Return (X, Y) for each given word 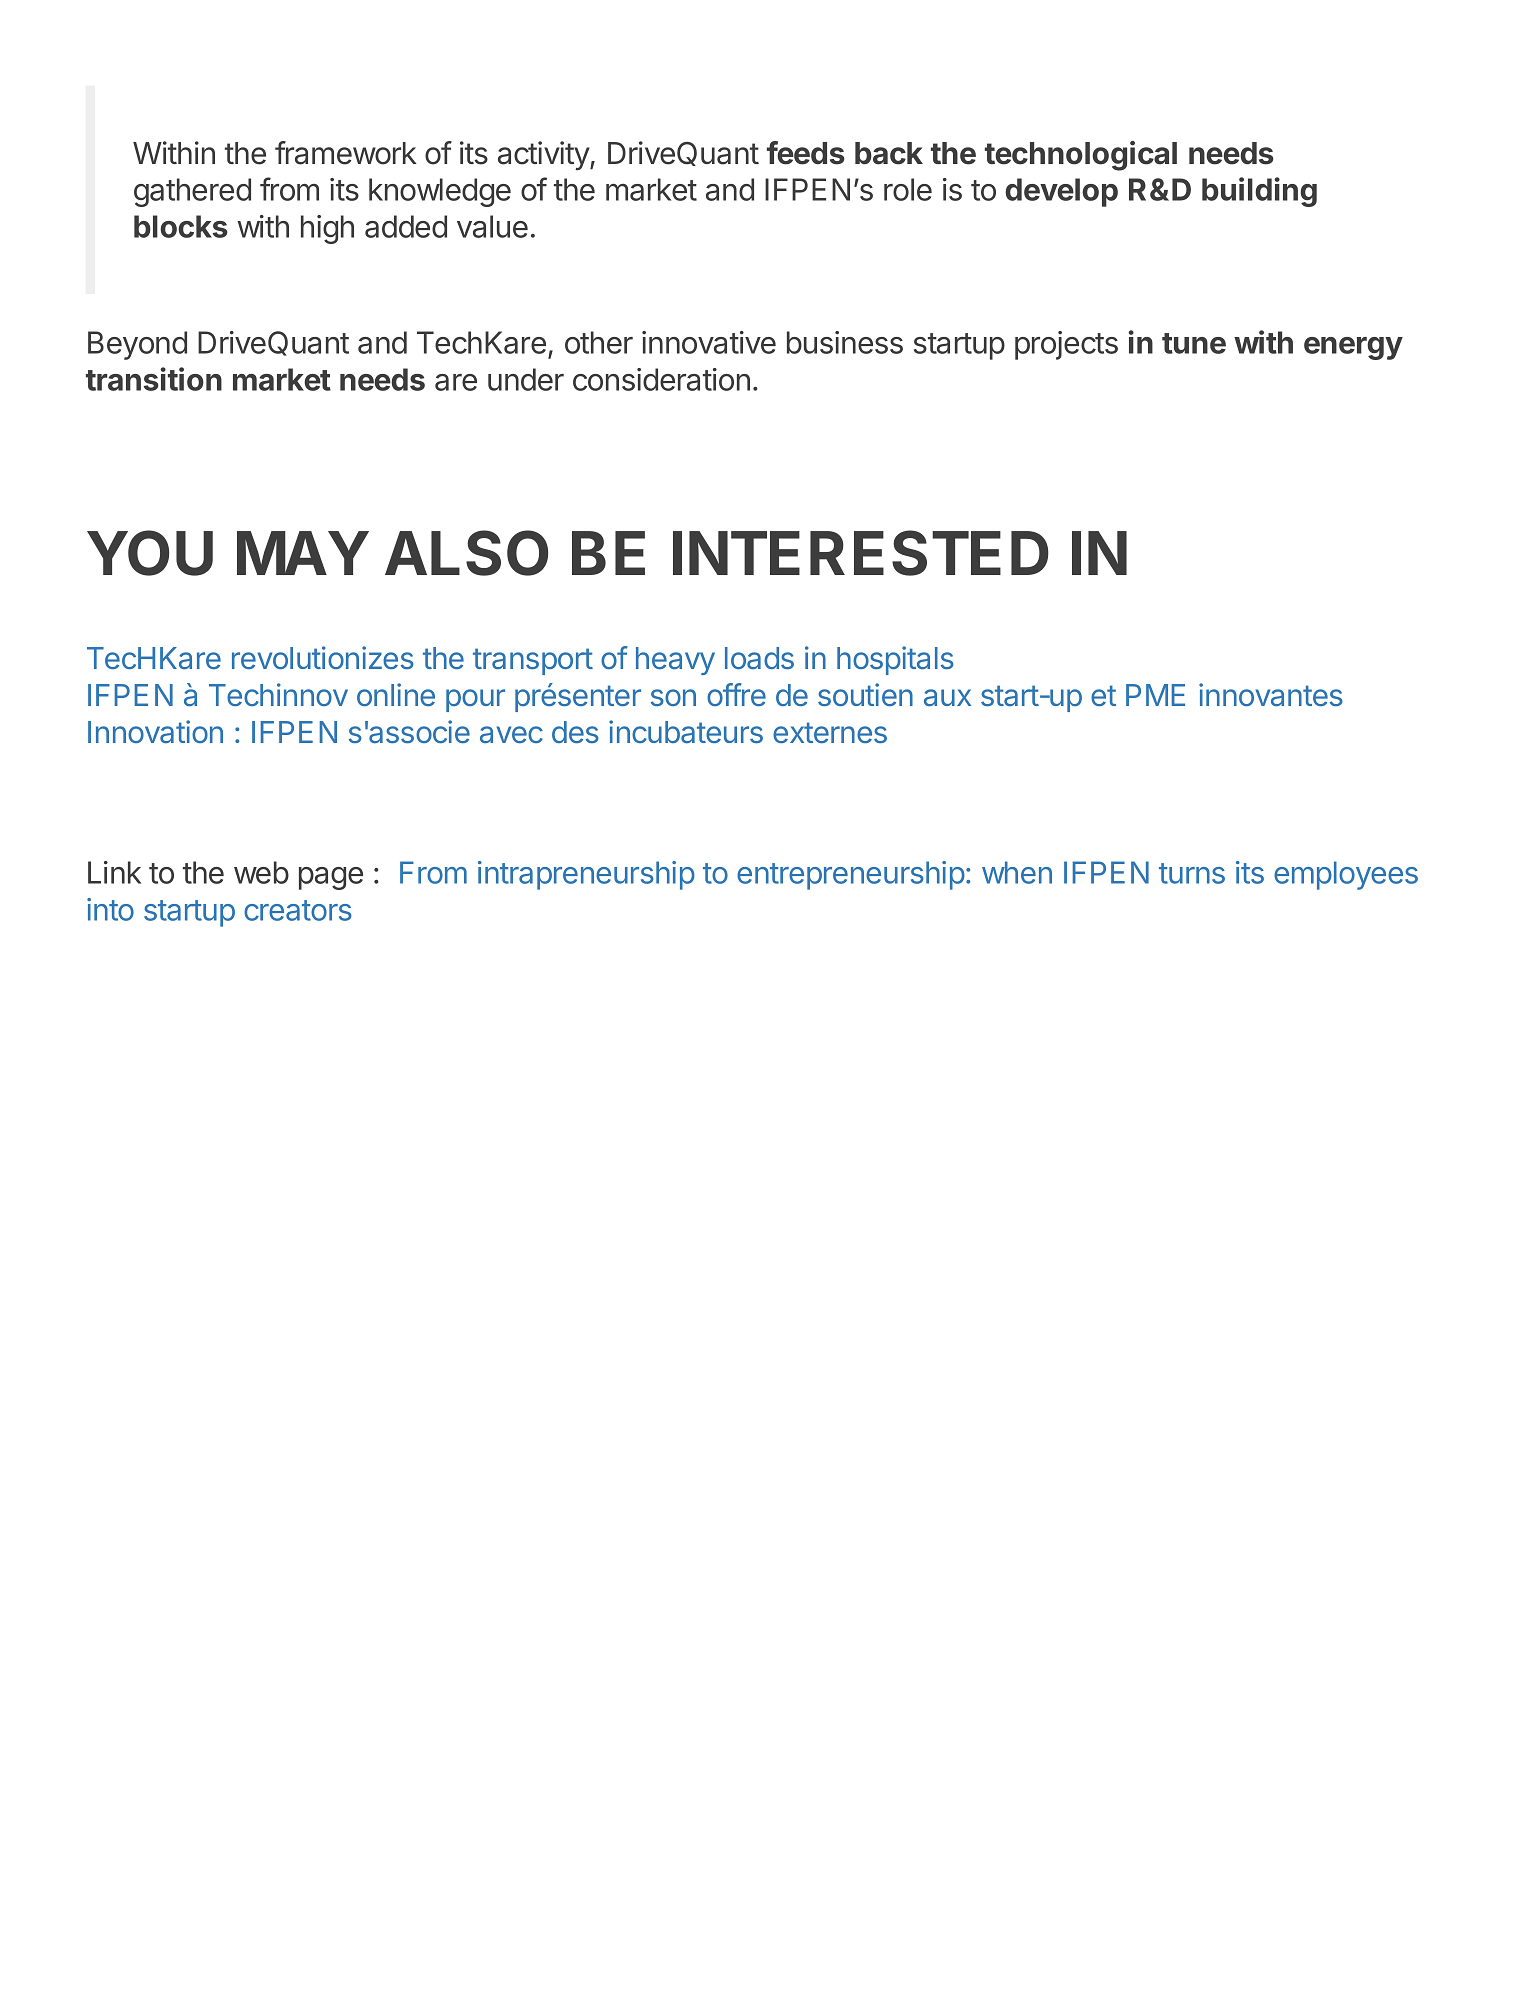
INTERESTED (861, 553)
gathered (192, 192)
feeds (806, 153)
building (1259, 192)
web (261, 872)
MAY (303, 553)
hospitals (895, 660)
